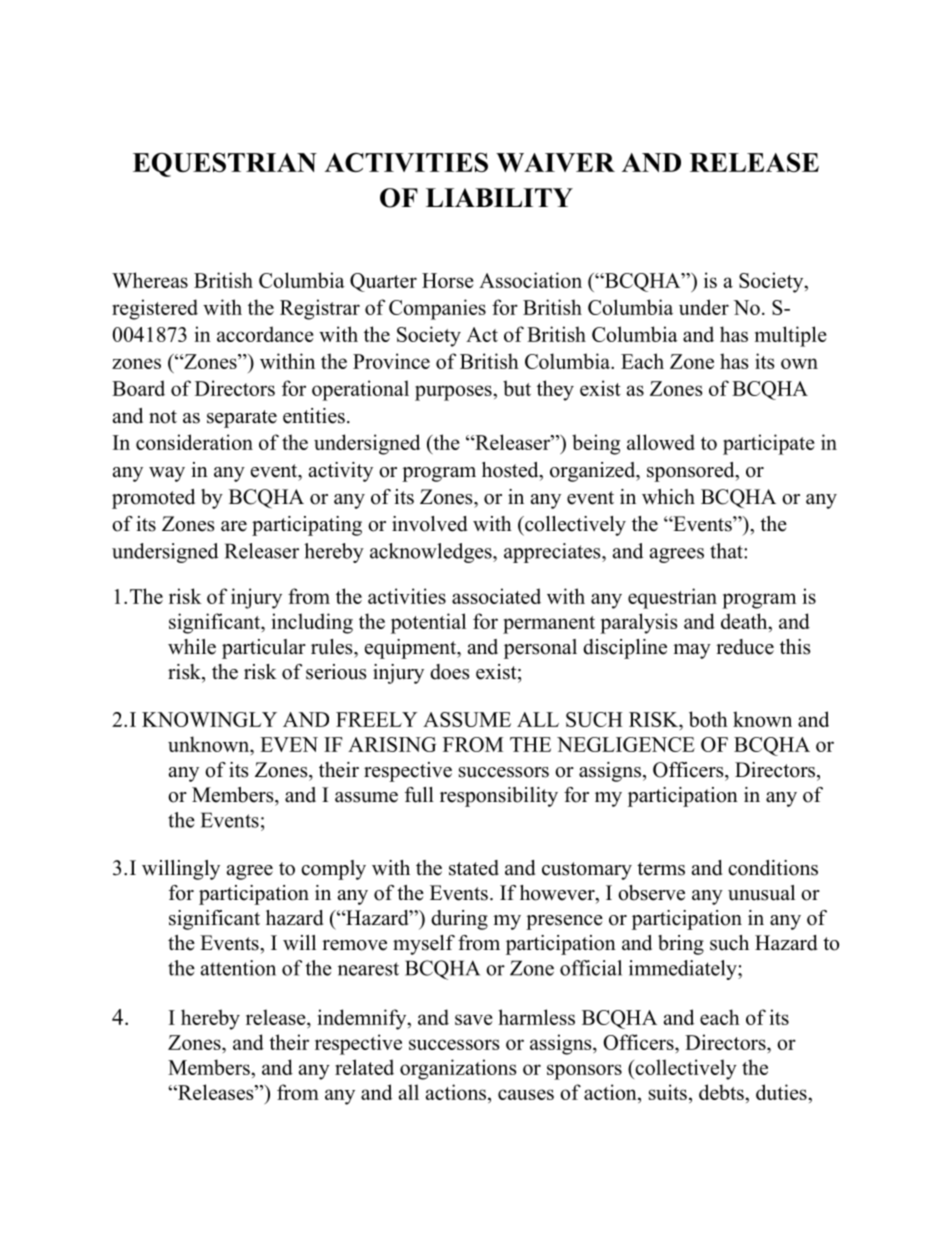 The height and width of the screenshot is (1233, 952). I want to click on organizations, so click(458, 1069).
